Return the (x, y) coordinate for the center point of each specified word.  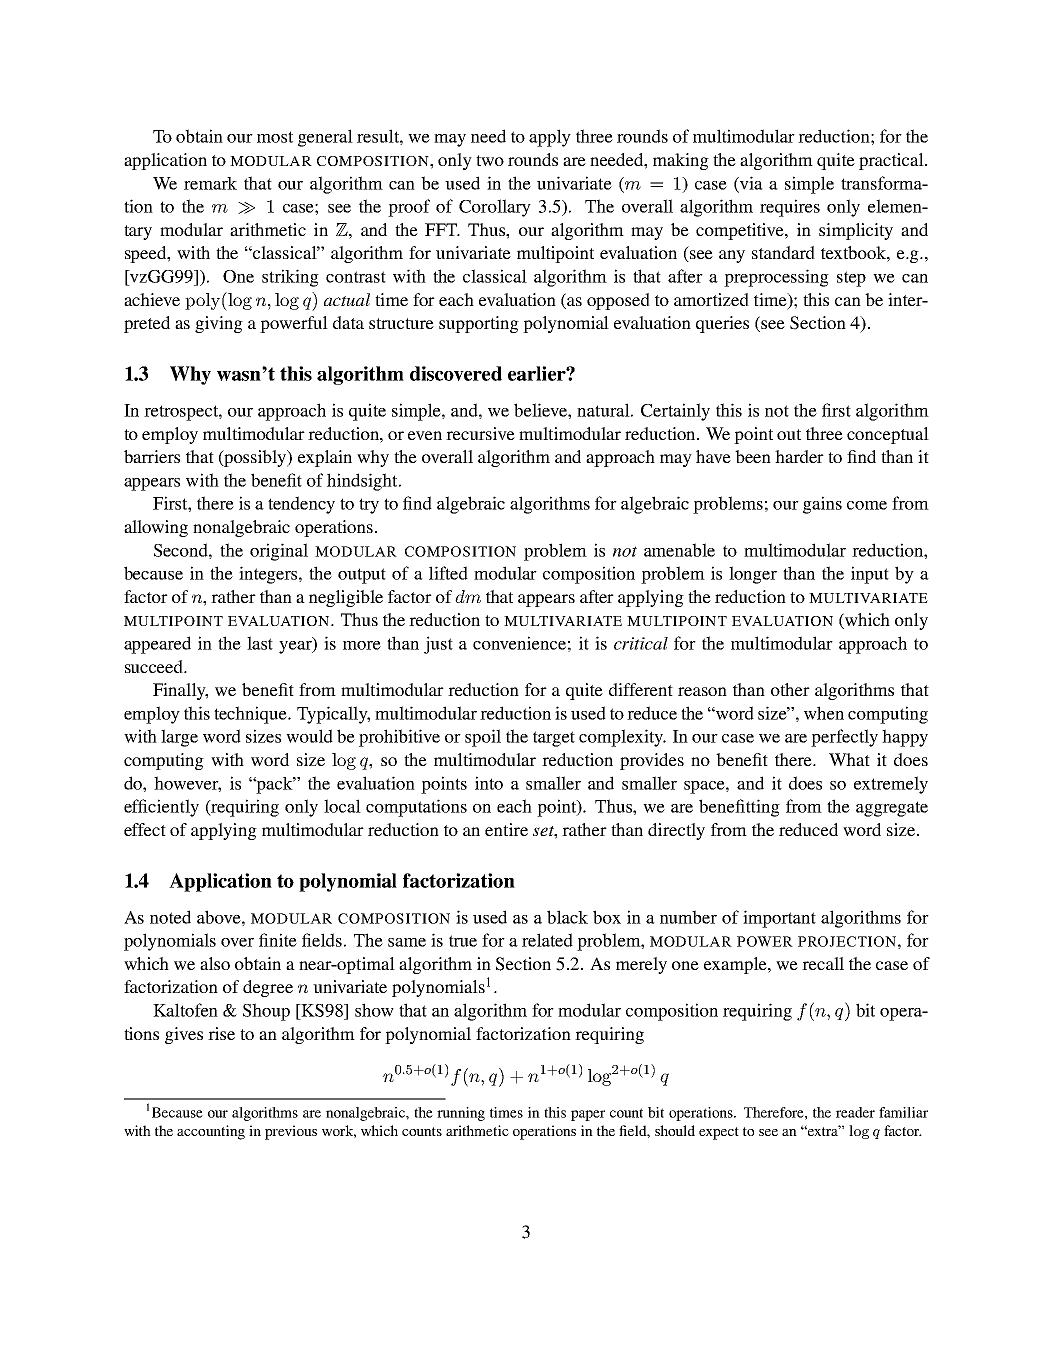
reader (855, 1112)
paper (588, 1115)
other (790, 689)
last (260, 643)
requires (790, 208)
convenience (519, 643)
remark (210, 183)
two (490, 160)
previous (291, 1132)
